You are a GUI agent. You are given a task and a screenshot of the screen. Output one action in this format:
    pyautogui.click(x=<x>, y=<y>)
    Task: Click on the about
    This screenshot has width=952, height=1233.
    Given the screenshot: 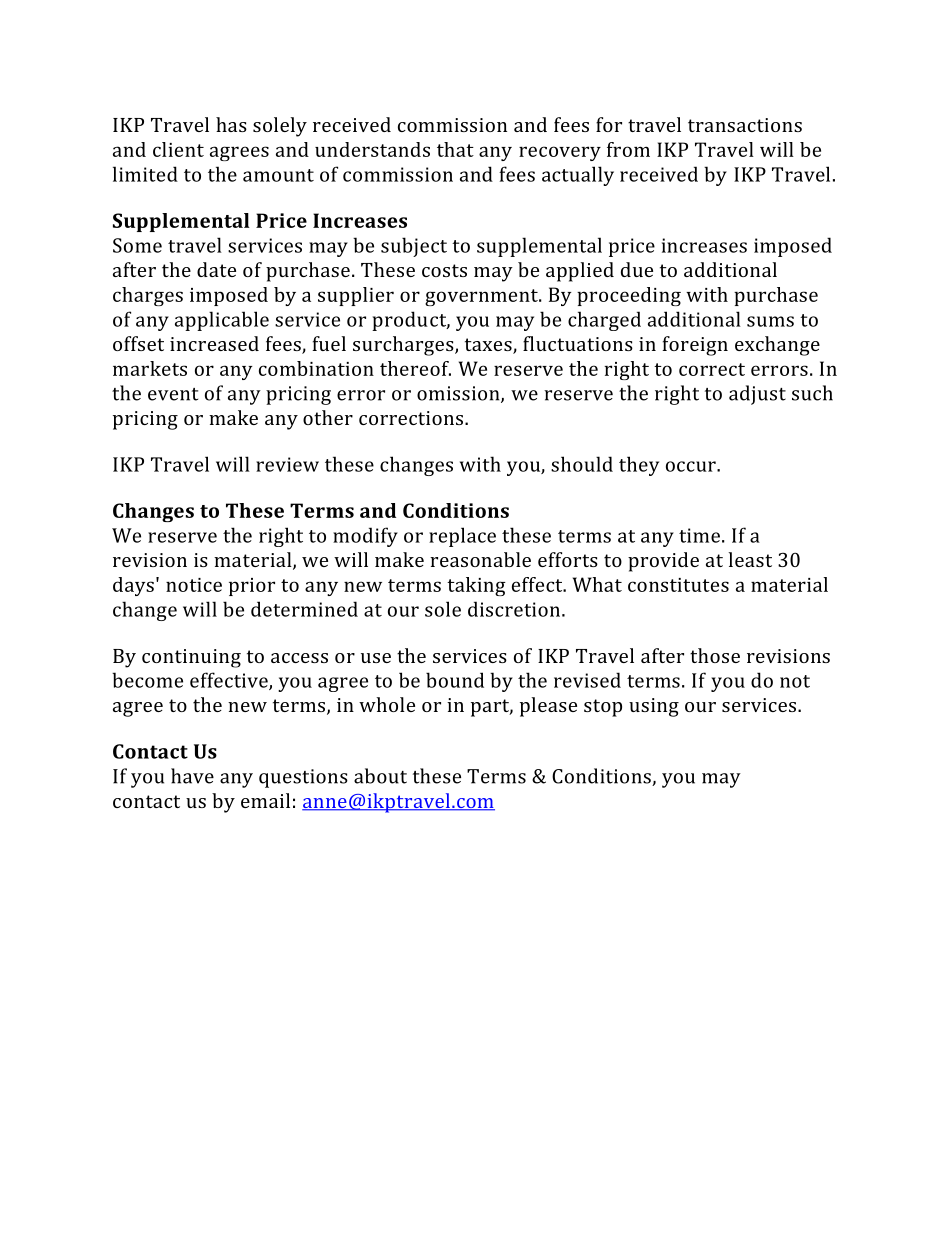 What is the action you would take?
    pyautogui.click(x=380, y=776)
